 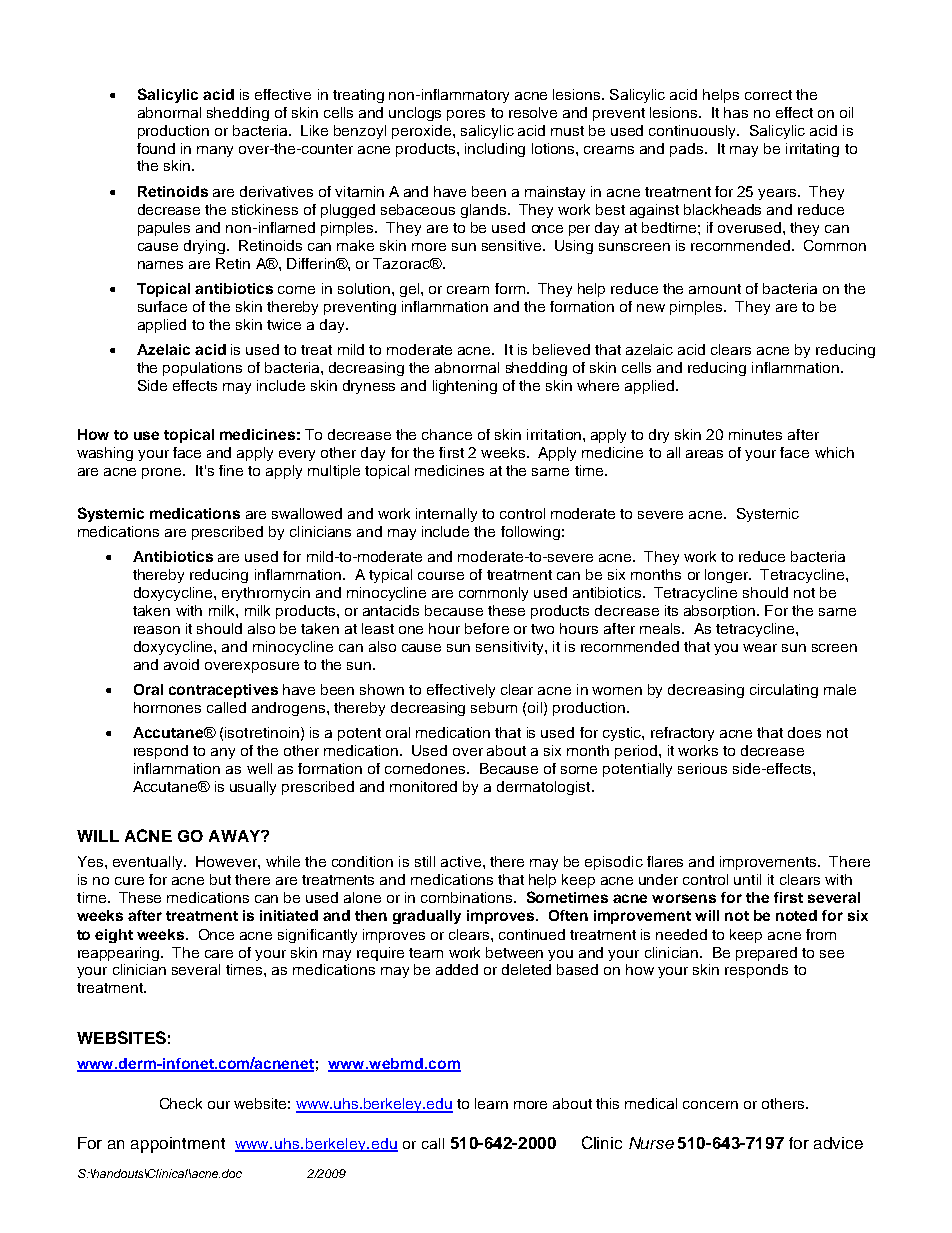 I want to click on chance, so click(x=447, y=434).
